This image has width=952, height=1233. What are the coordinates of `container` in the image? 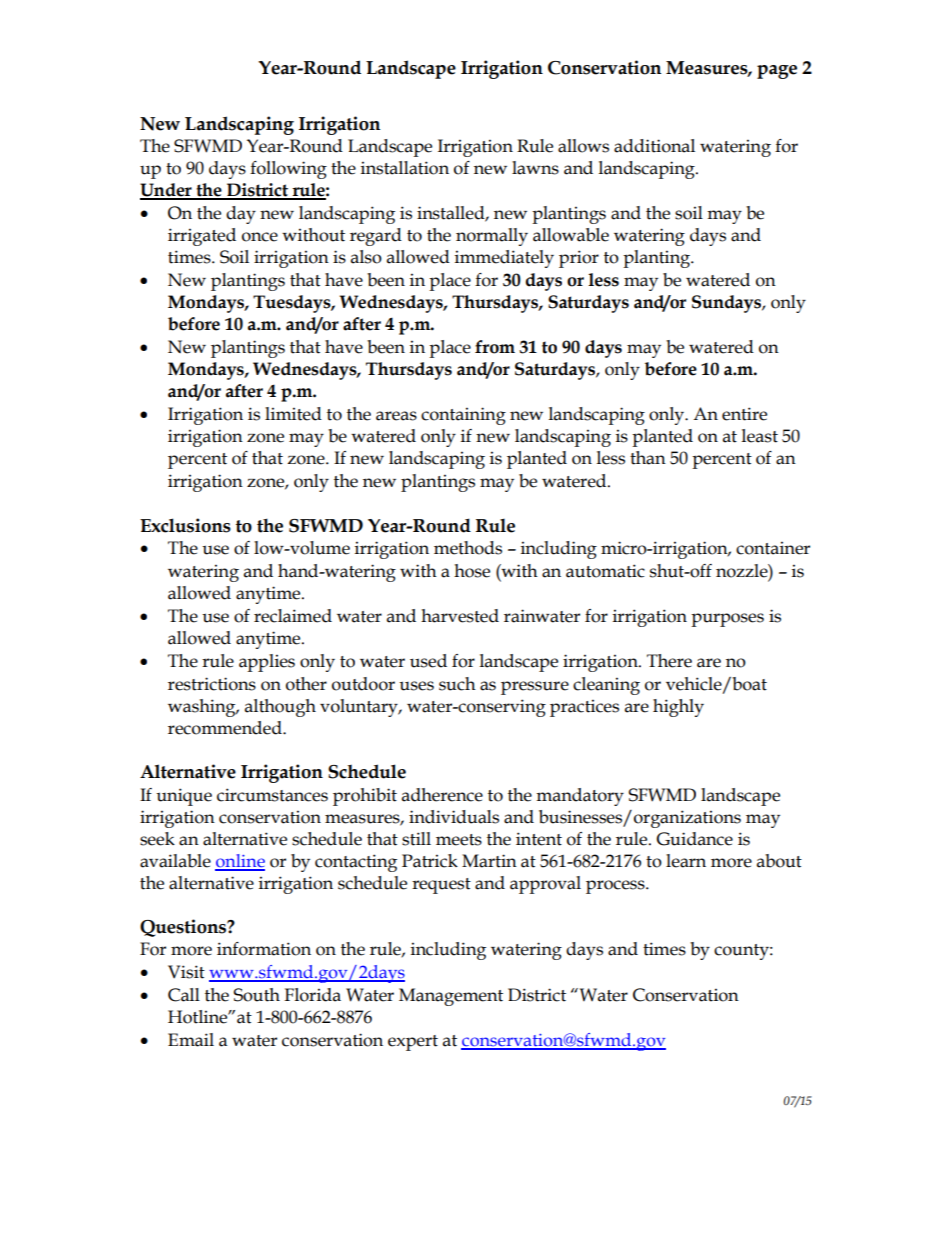 It's located at (773, 548).
